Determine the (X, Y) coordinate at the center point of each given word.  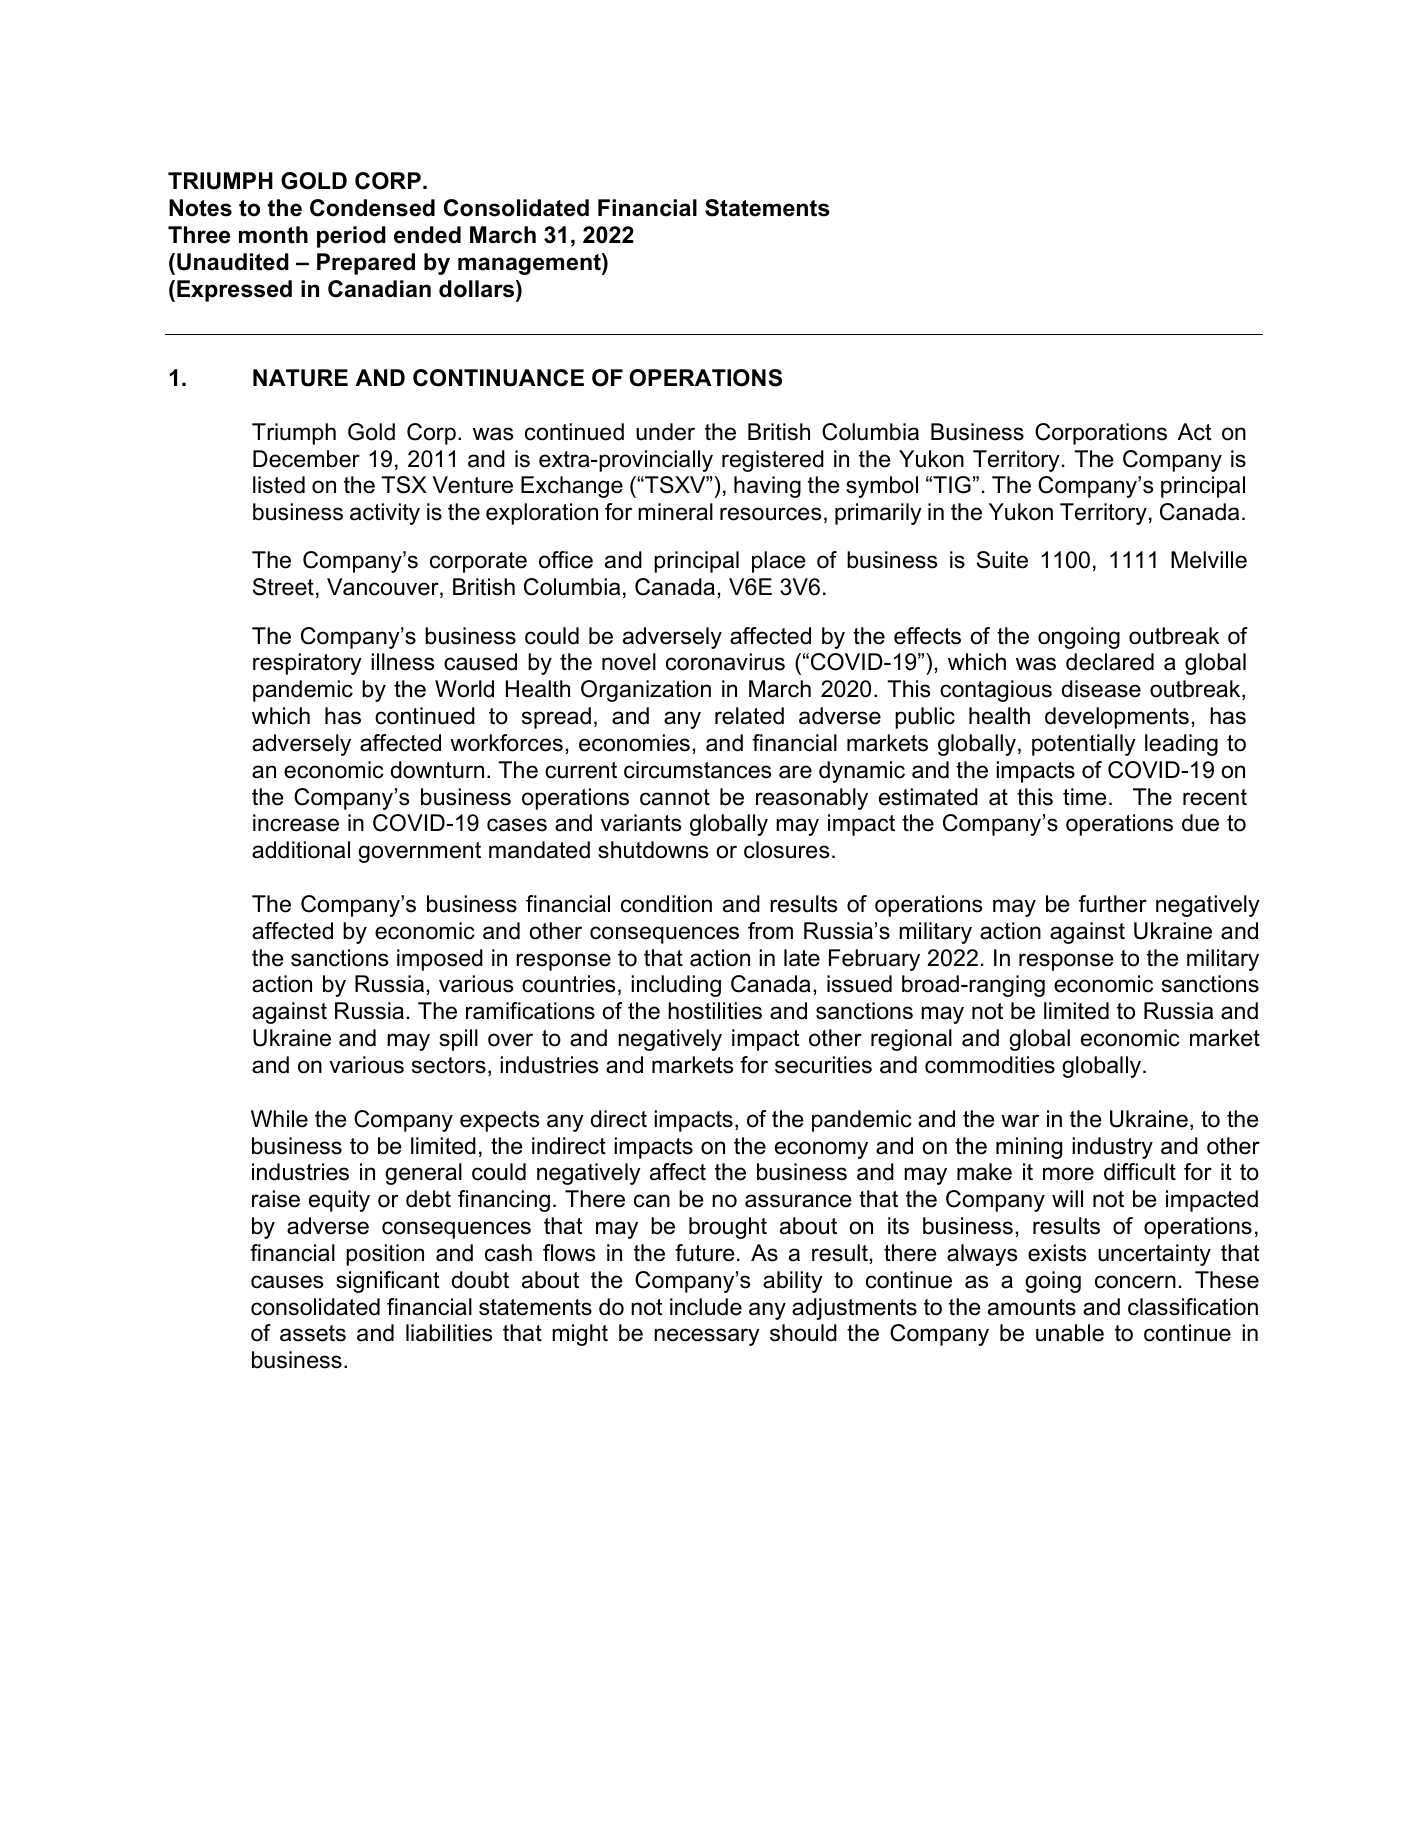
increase (296, 823)
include (706, 1307)
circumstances (697, 770)
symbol (882, 487)
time (1084, 797)
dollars (478, 289)
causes (287, 1282)
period (351, 237)
